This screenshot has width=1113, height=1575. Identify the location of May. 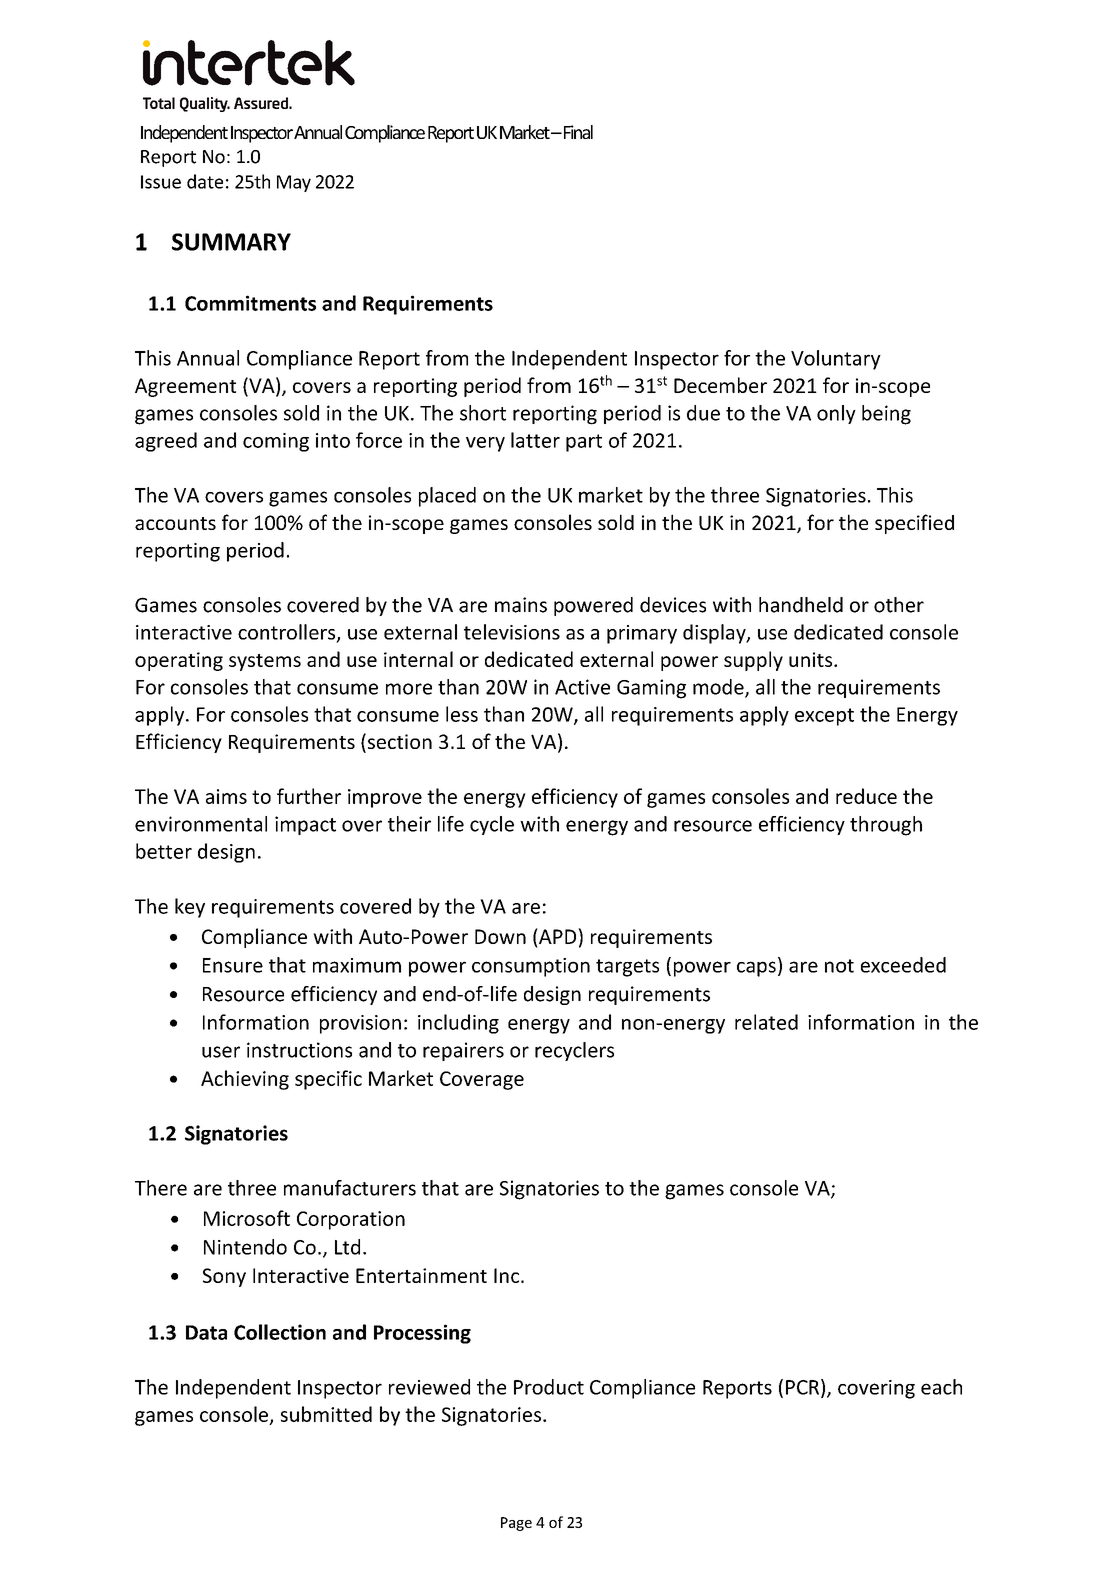
(294, 183).
